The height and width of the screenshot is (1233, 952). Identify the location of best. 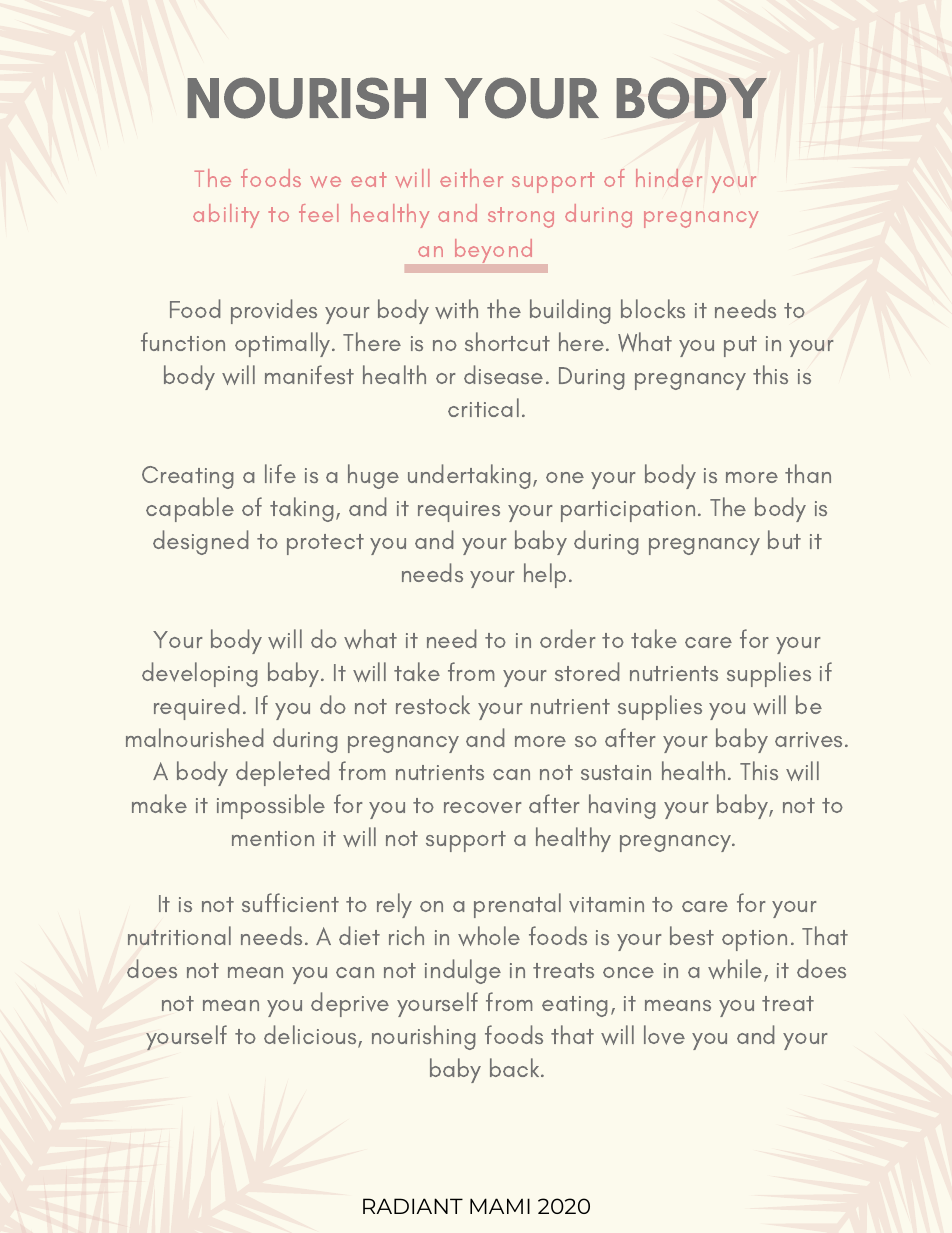
(692, 935).
